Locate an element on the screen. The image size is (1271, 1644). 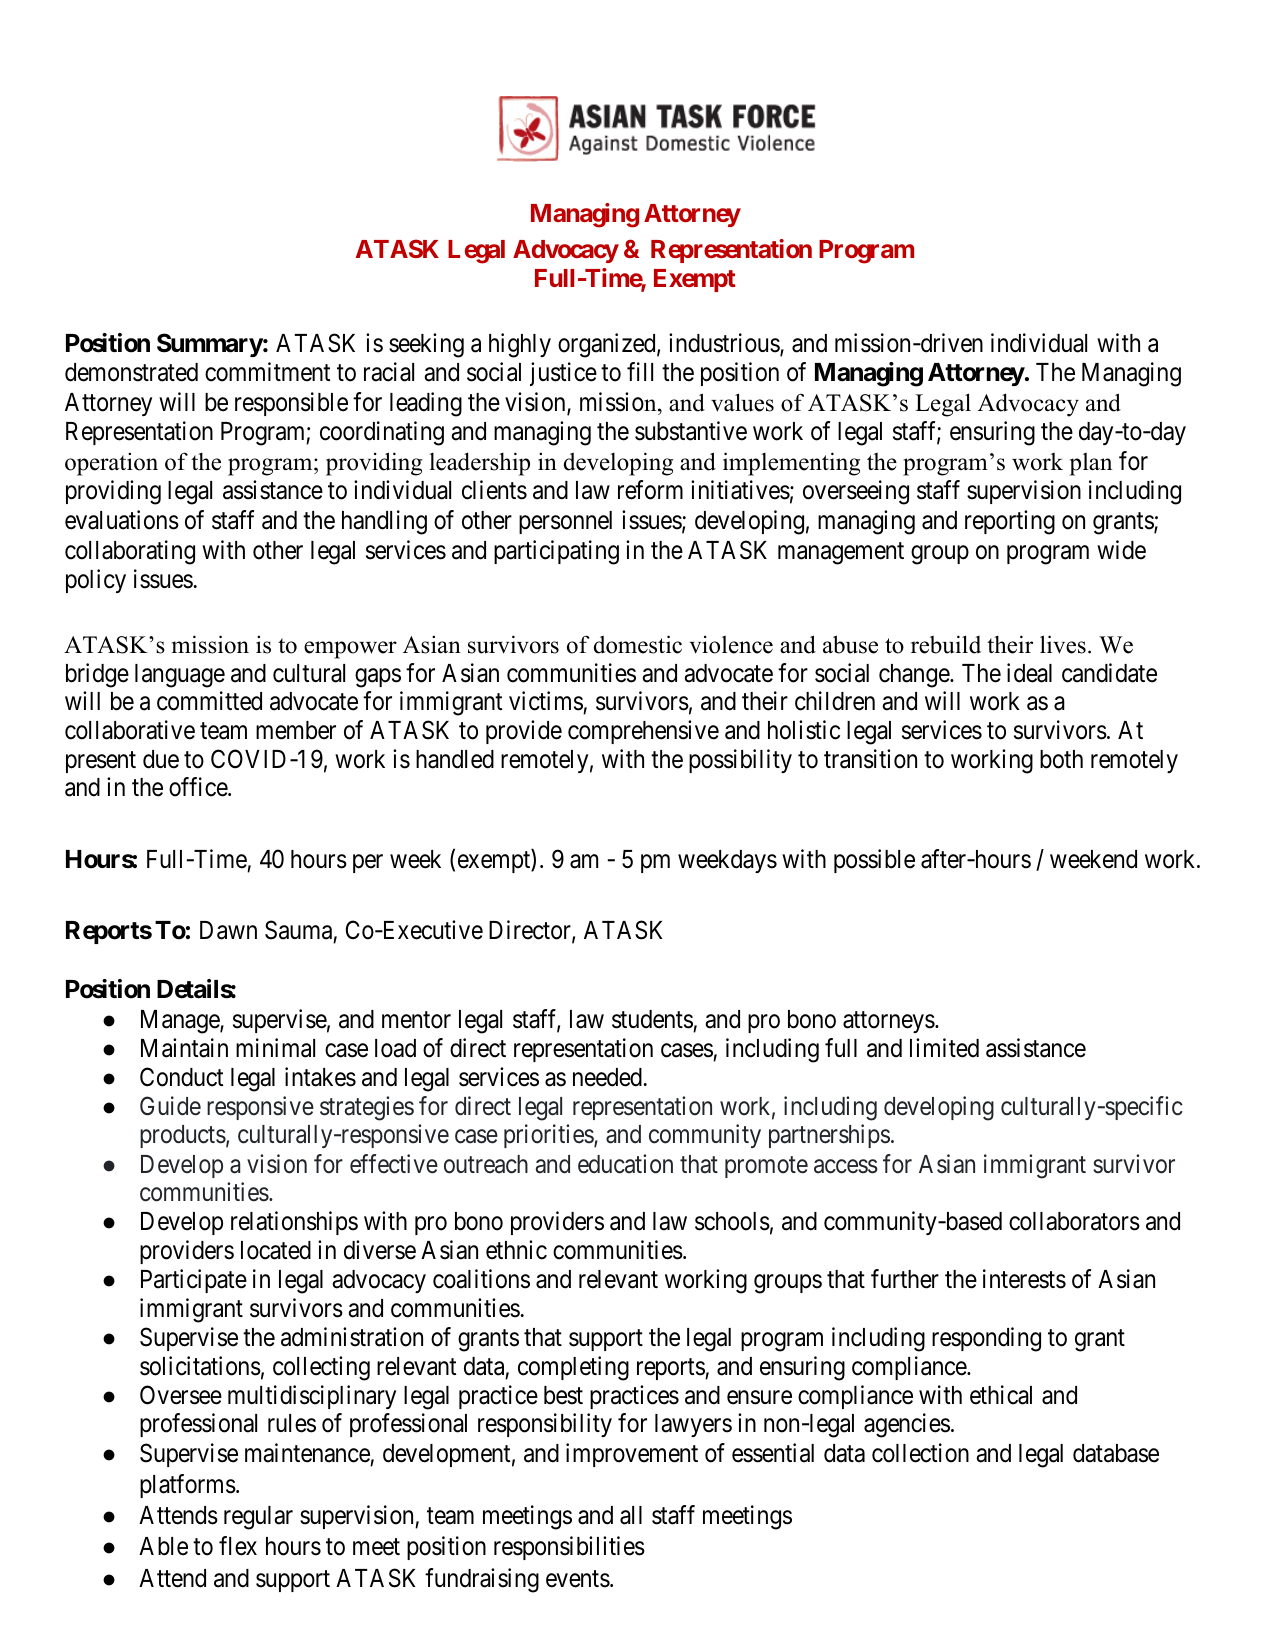
commitment is located at coordinates (267, 372).
